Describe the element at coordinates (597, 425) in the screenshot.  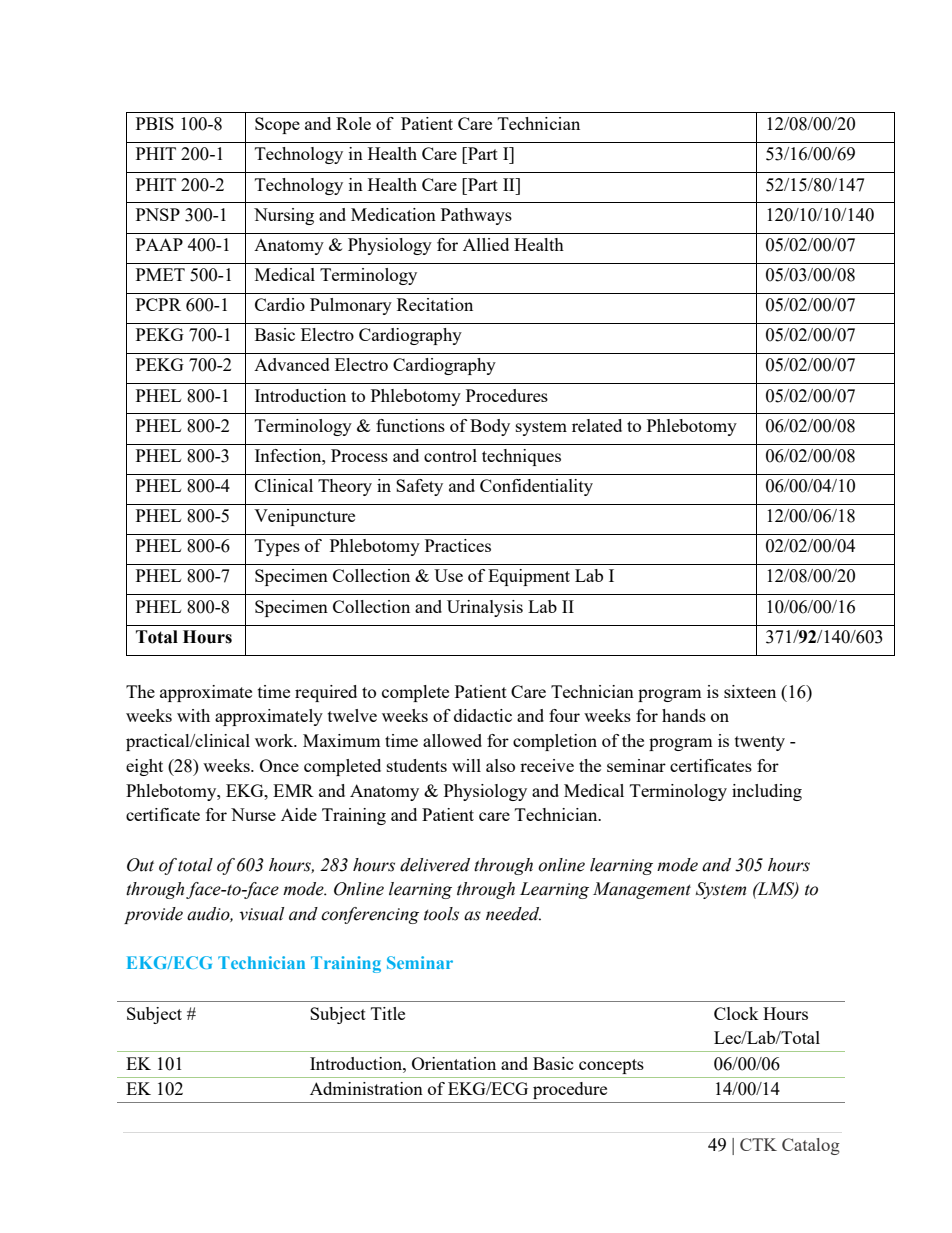
I see `related` at that location.
